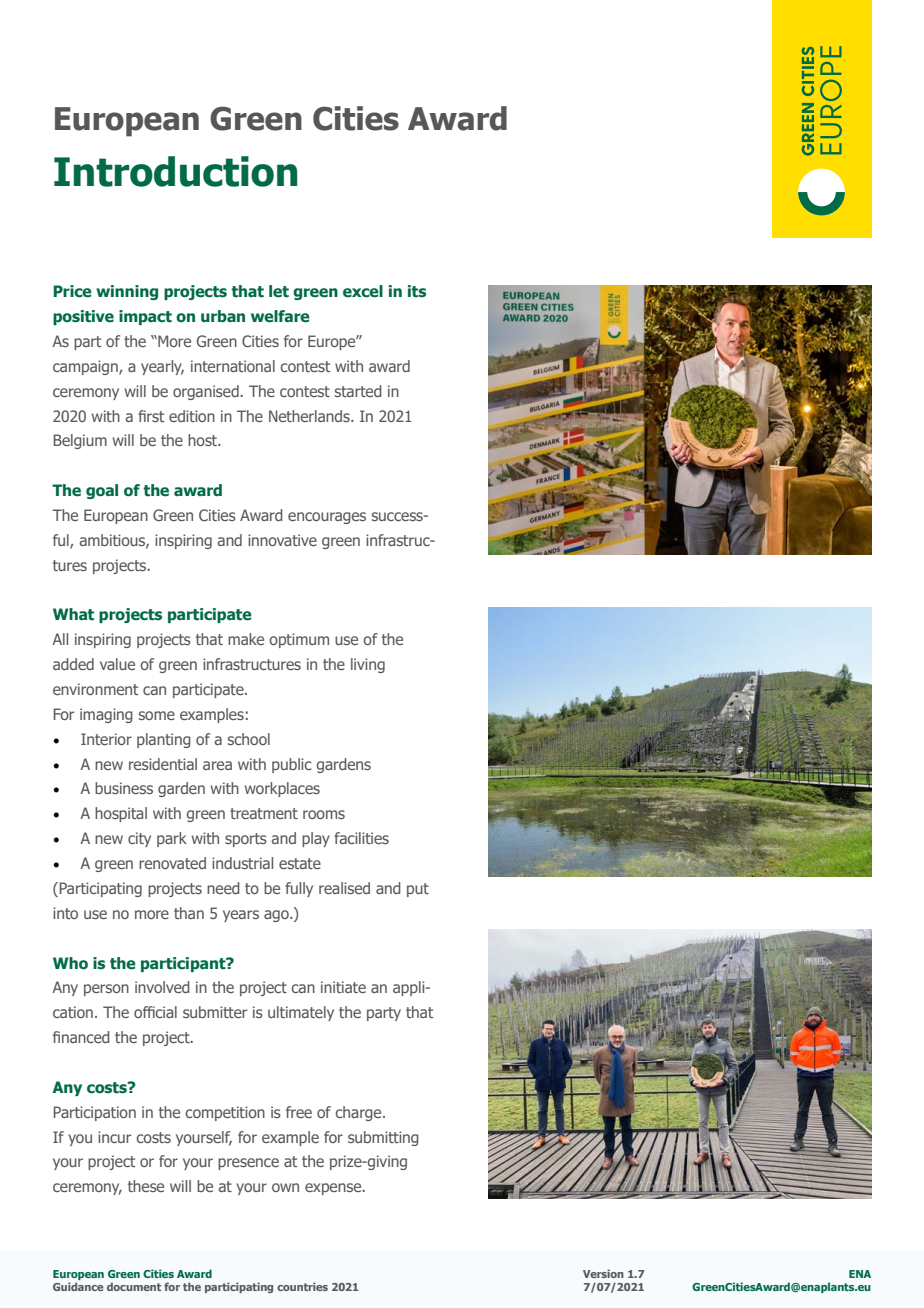 This screenshot has width=924, height=1308. What do you see at coordinates (418, 890) in the screenshot?
I see `put` at bounding box center [418, 890].
